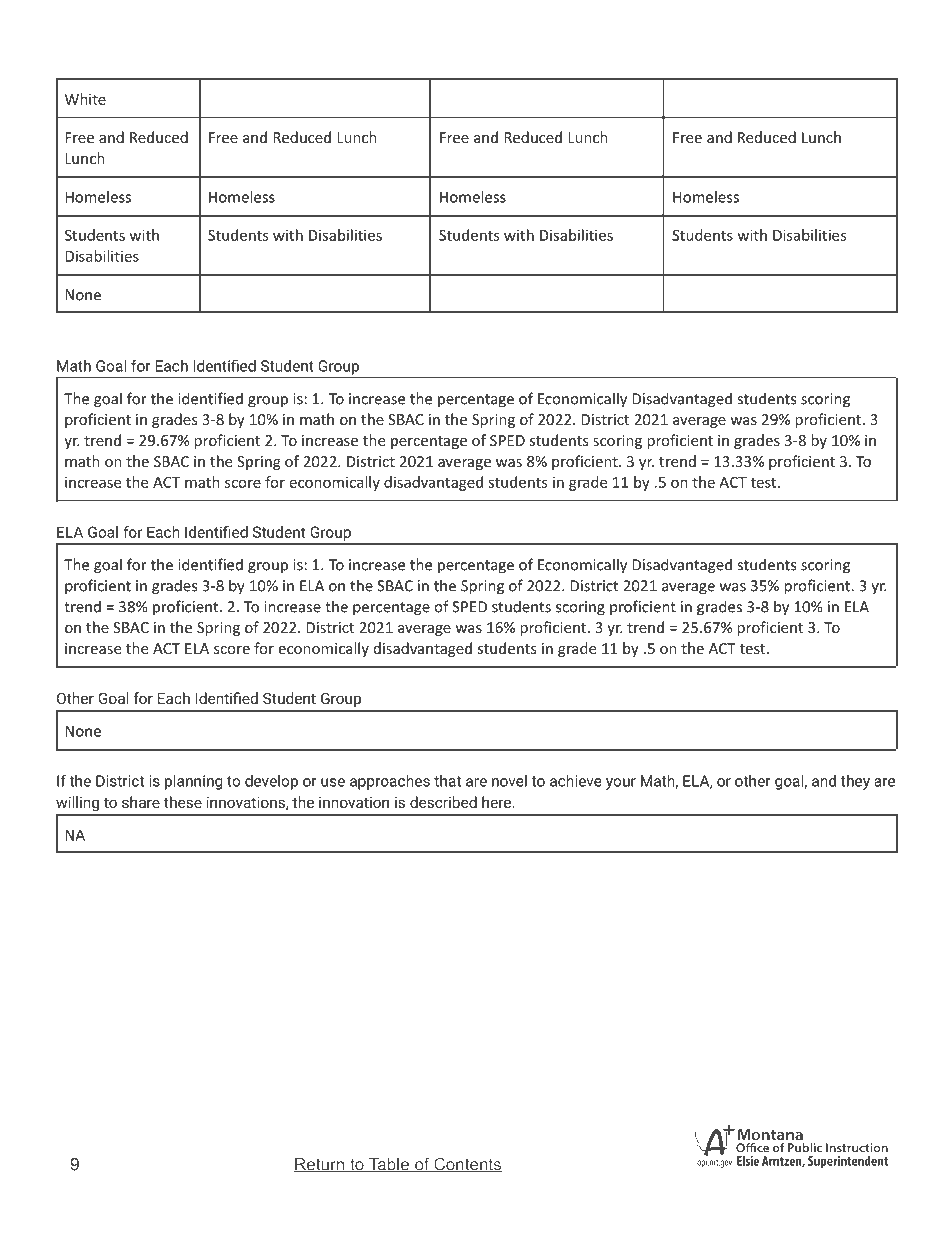 The height and width of the screenshot is (1233, 952). What do you see at coordinates (320, 1165) in the screenshot?
I see `Return` at bounding box center [320, 1165].
